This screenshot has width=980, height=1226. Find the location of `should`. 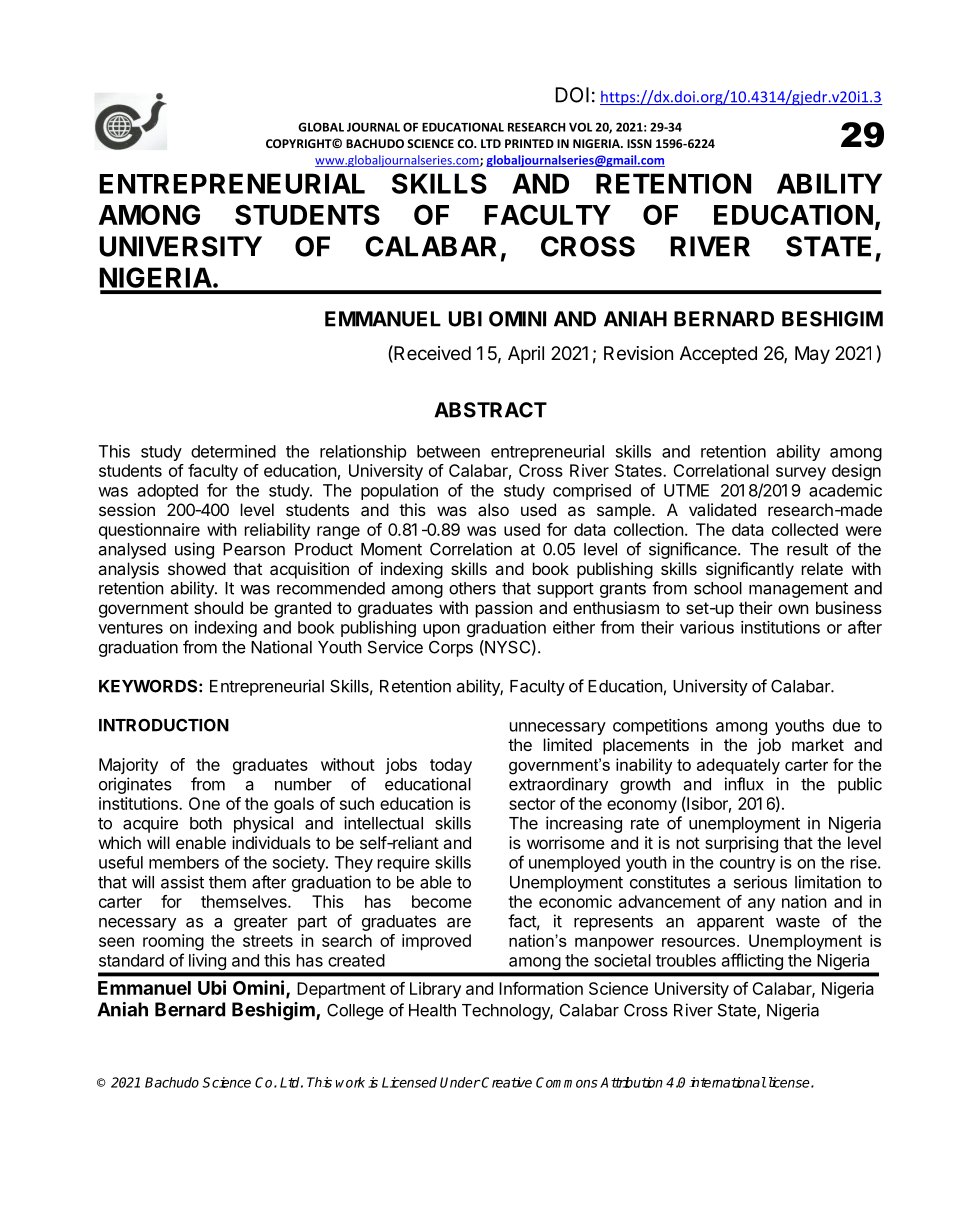

should is located at coordinates (218, 607).
